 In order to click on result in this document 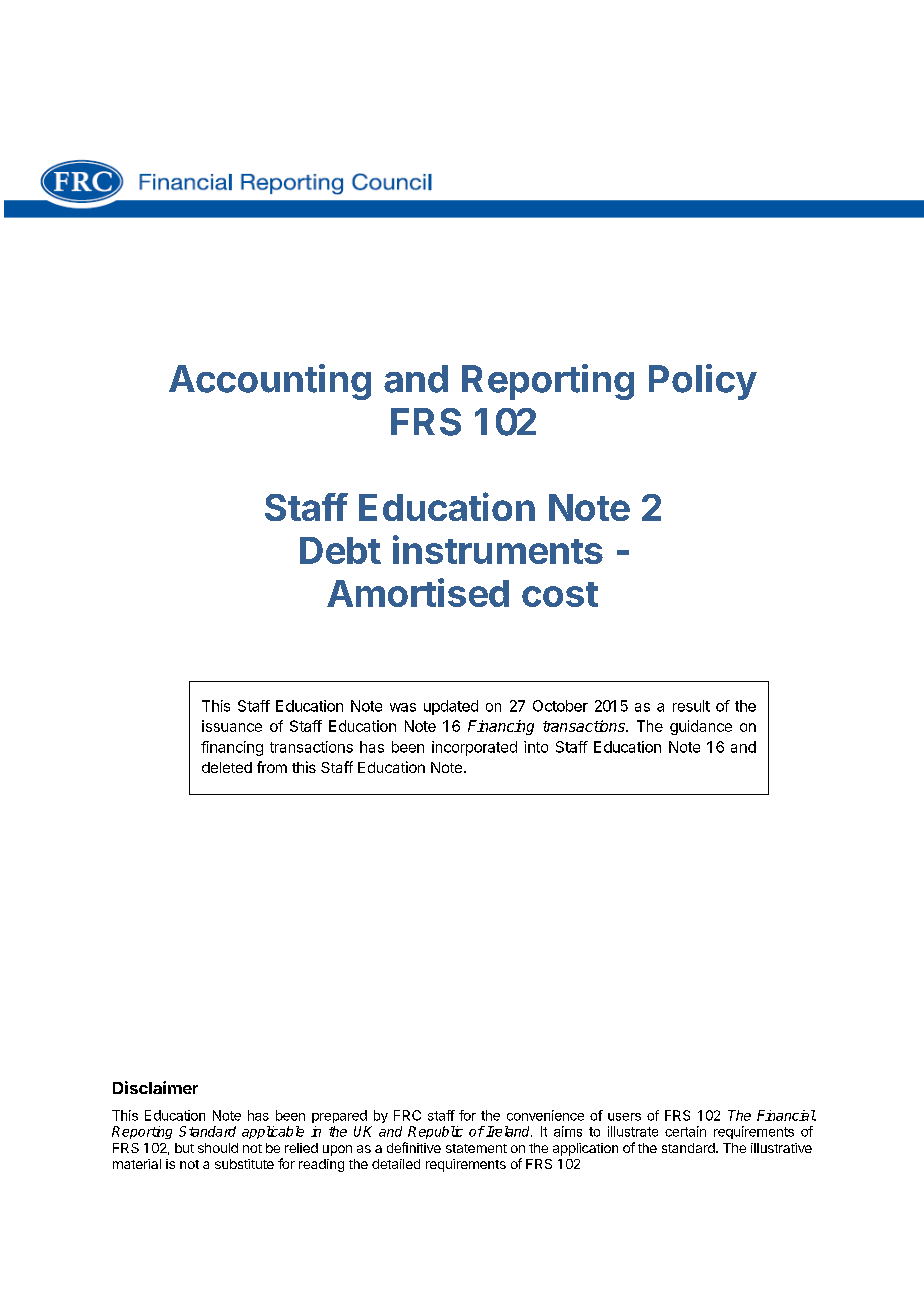, I will do `click(691, 706)`.
